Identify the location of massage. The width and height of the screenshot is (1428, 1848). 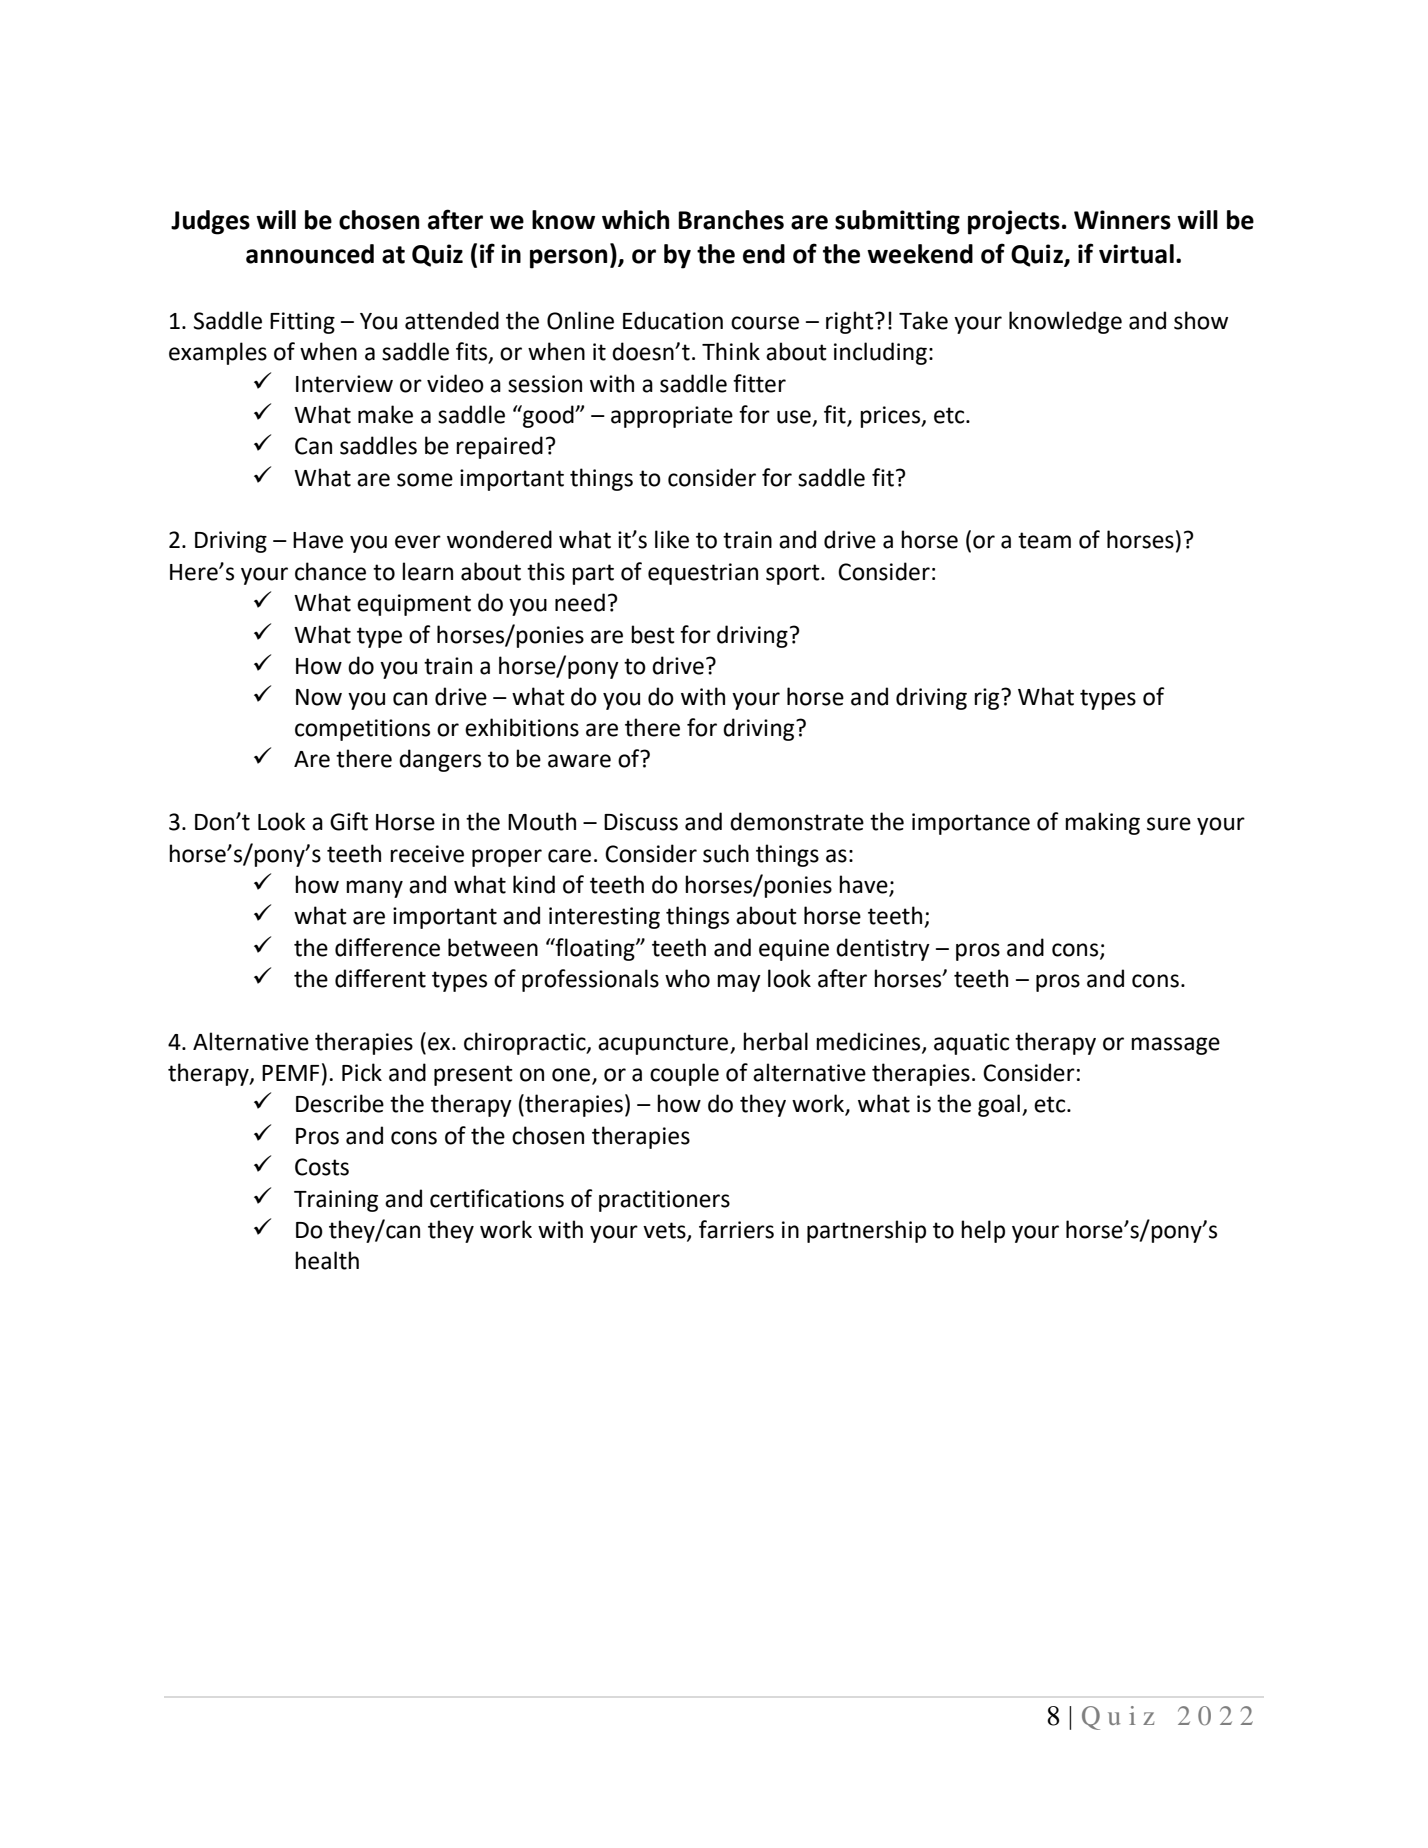
(1175, 1046).
